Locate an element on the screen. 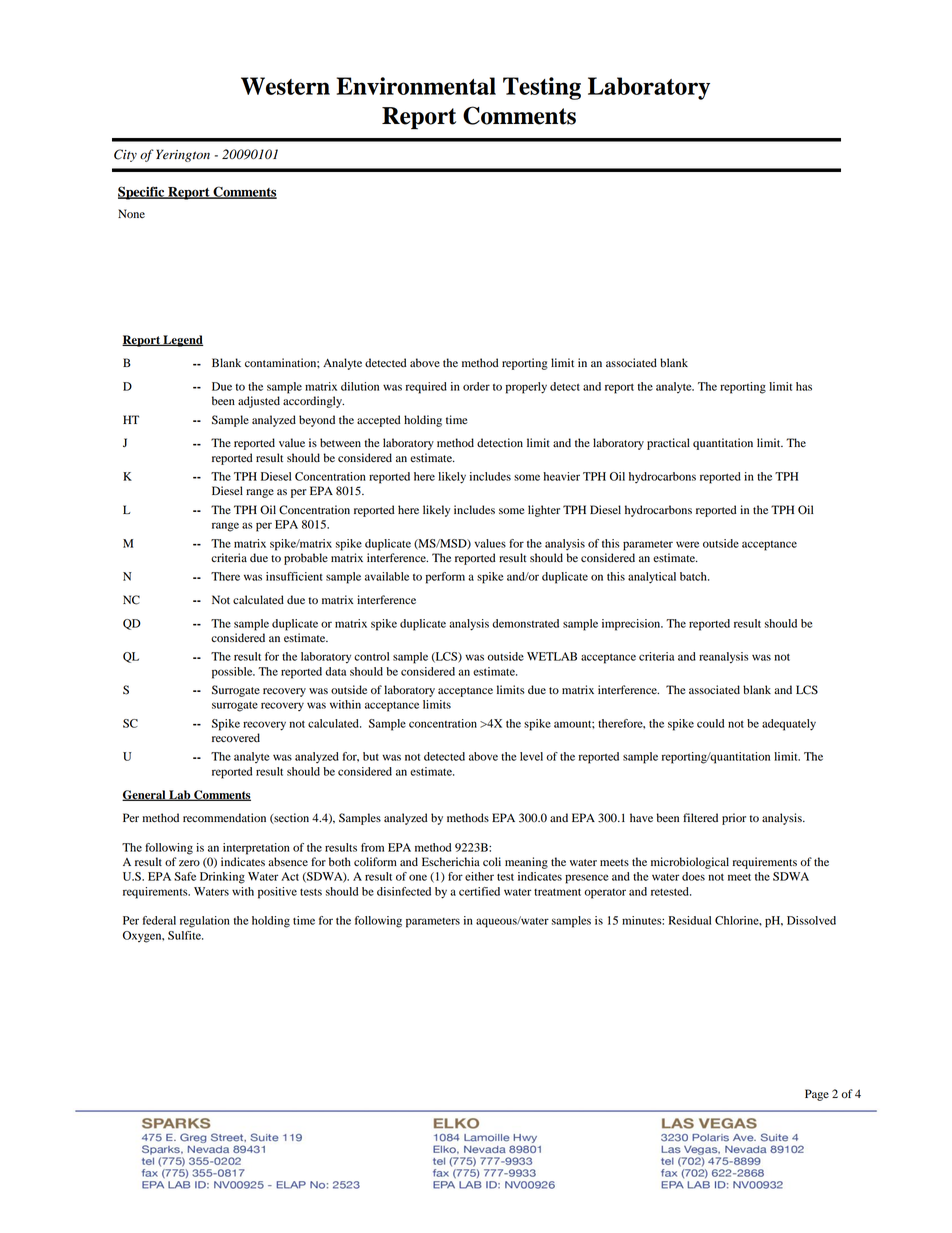  insufficient is located at coordinates (294, 576).
